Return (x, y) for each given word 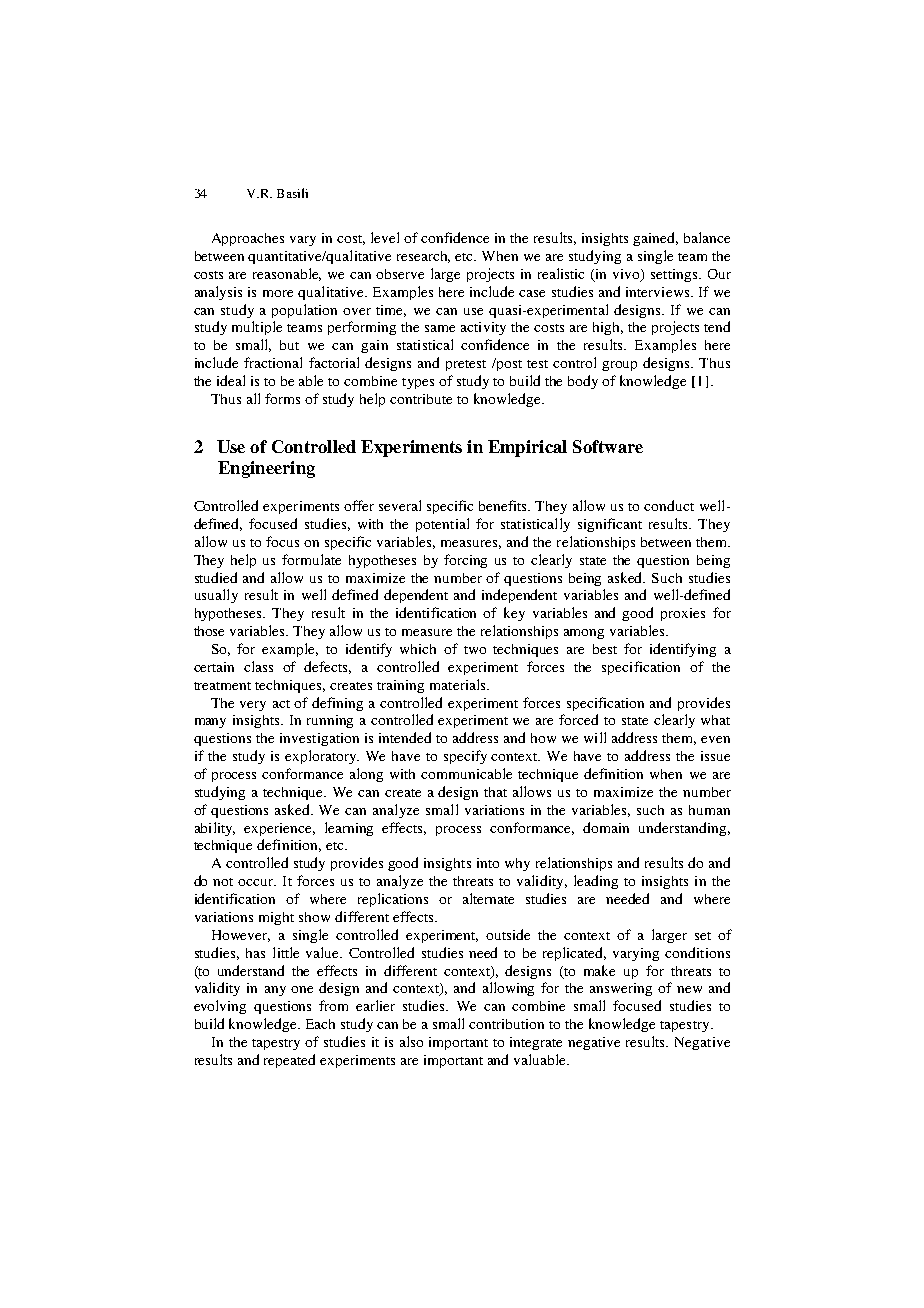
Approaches (248, 239)
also (411, 1041)
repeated (289, 1061)
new (689, 989)
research (423, 257)
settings (675, 275)
